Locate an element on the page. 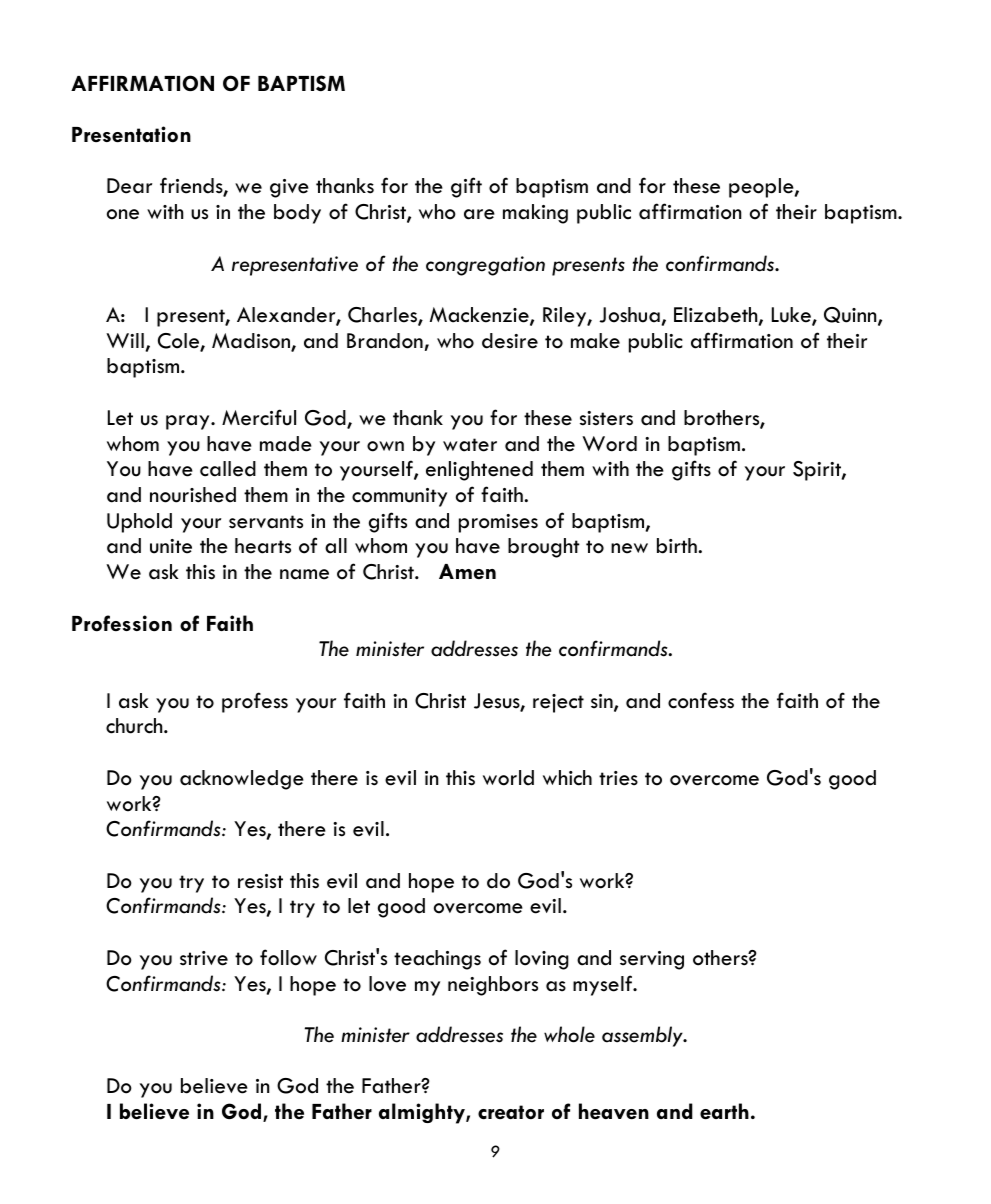  strive is located at coordinates (204, 958).
